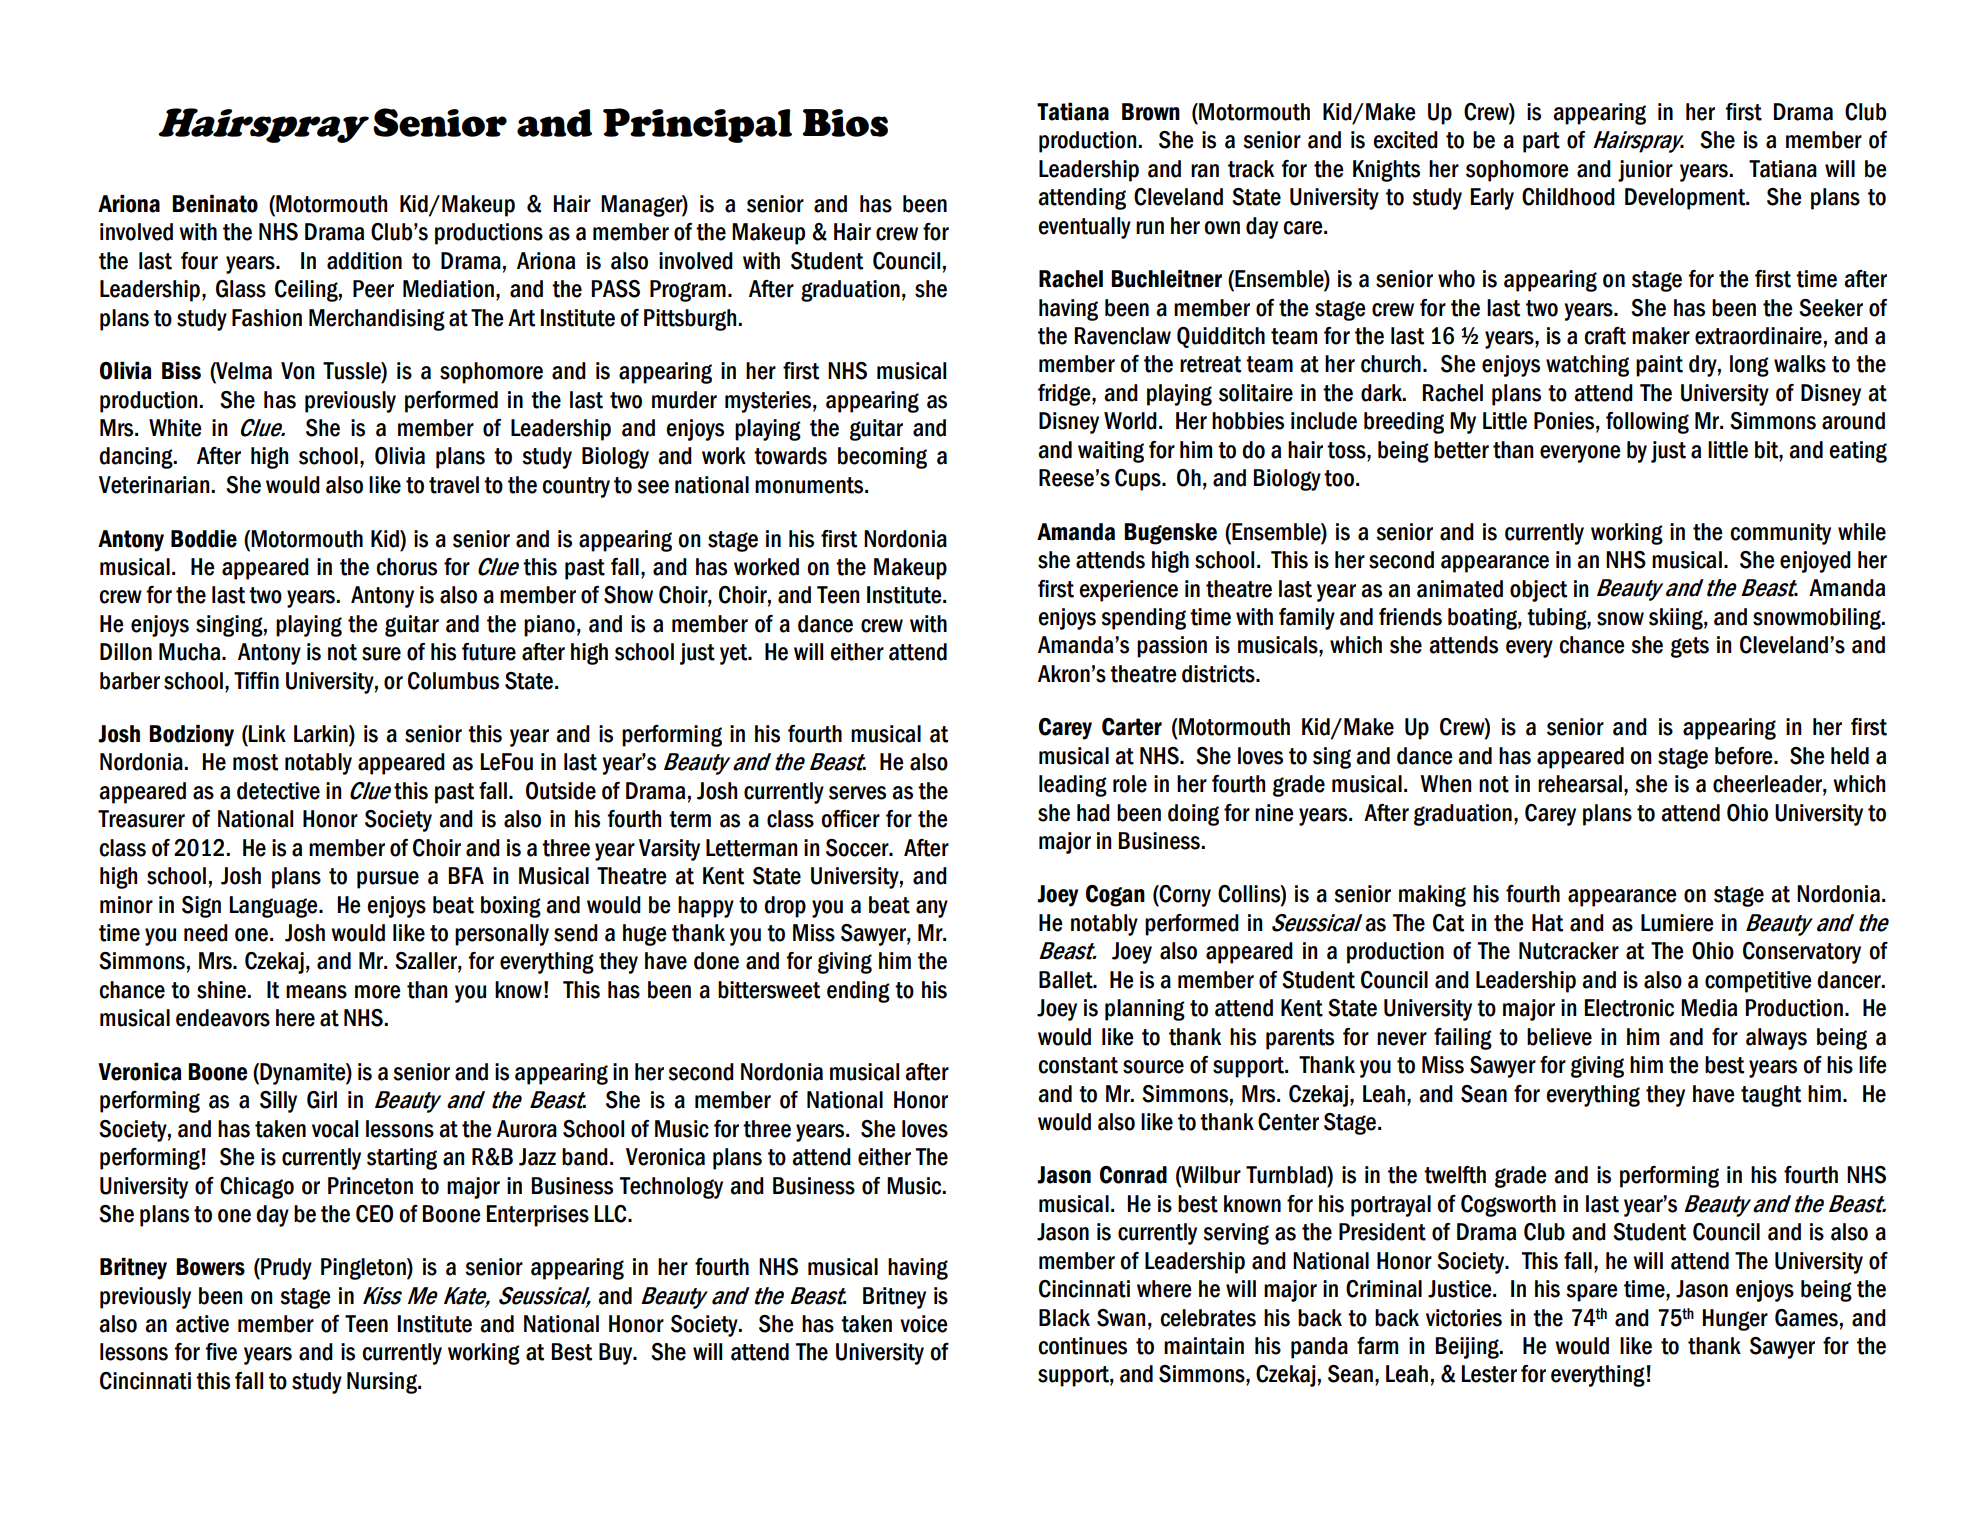 The image size is (1986, 1534). What do you see at coordinates (364, 261) in the image?
I see `addition` at bounding box center [364, 261].
